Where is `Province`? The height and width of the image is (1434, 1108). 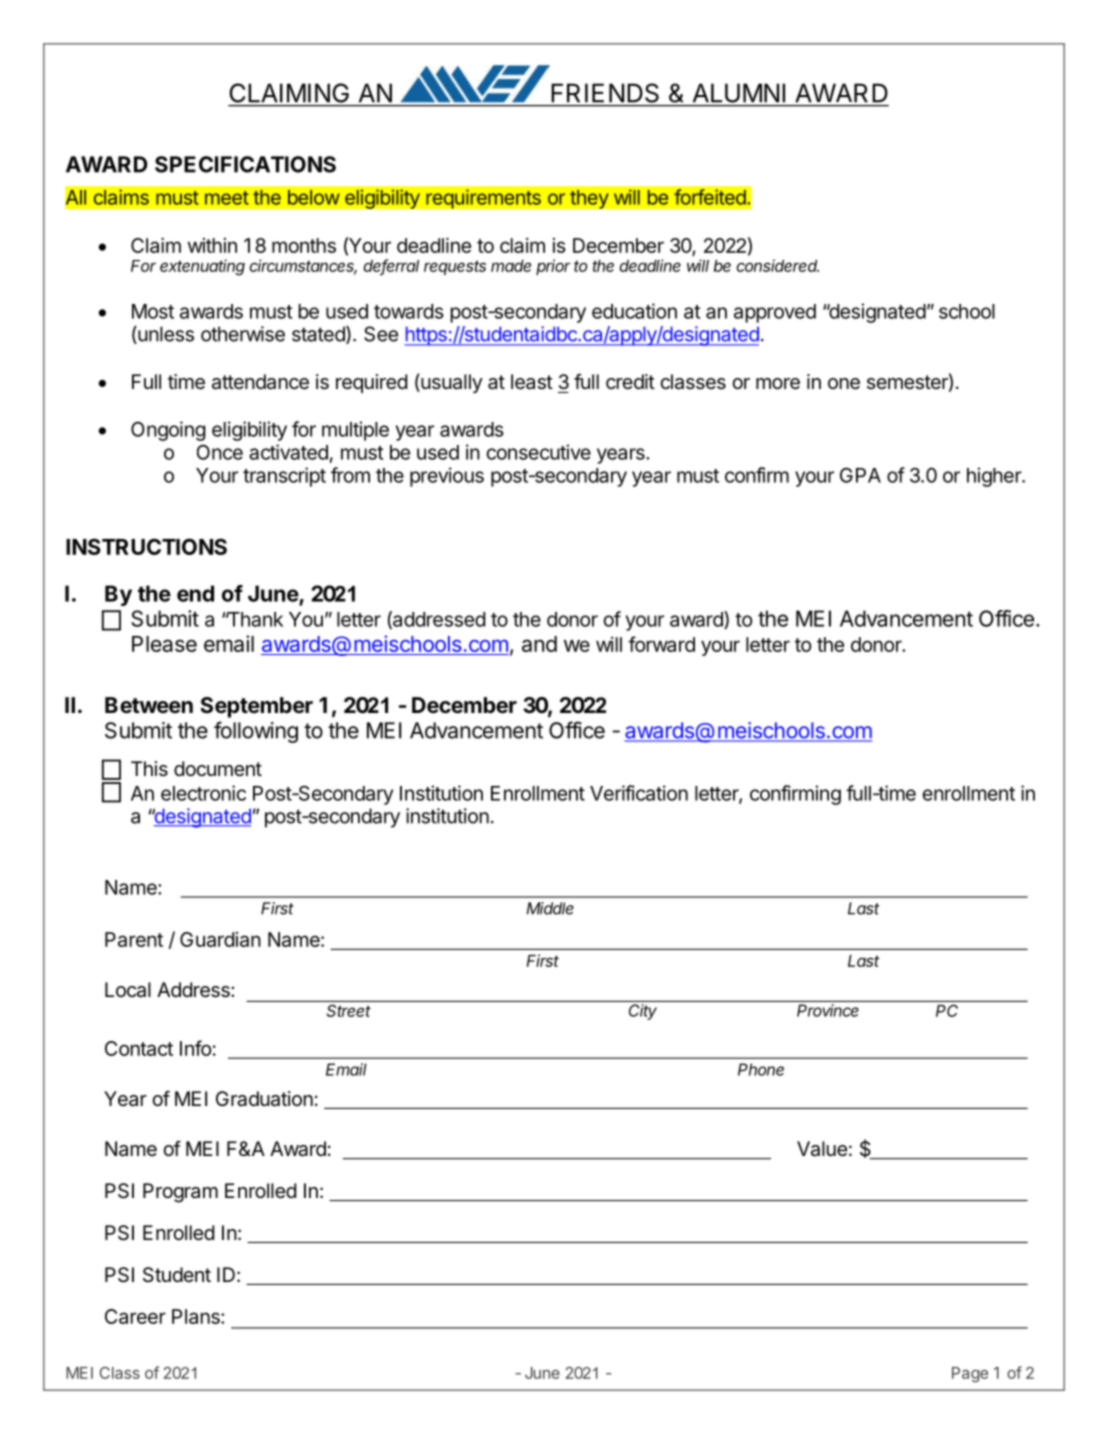
Province is located at coordinates (828, 1010).
